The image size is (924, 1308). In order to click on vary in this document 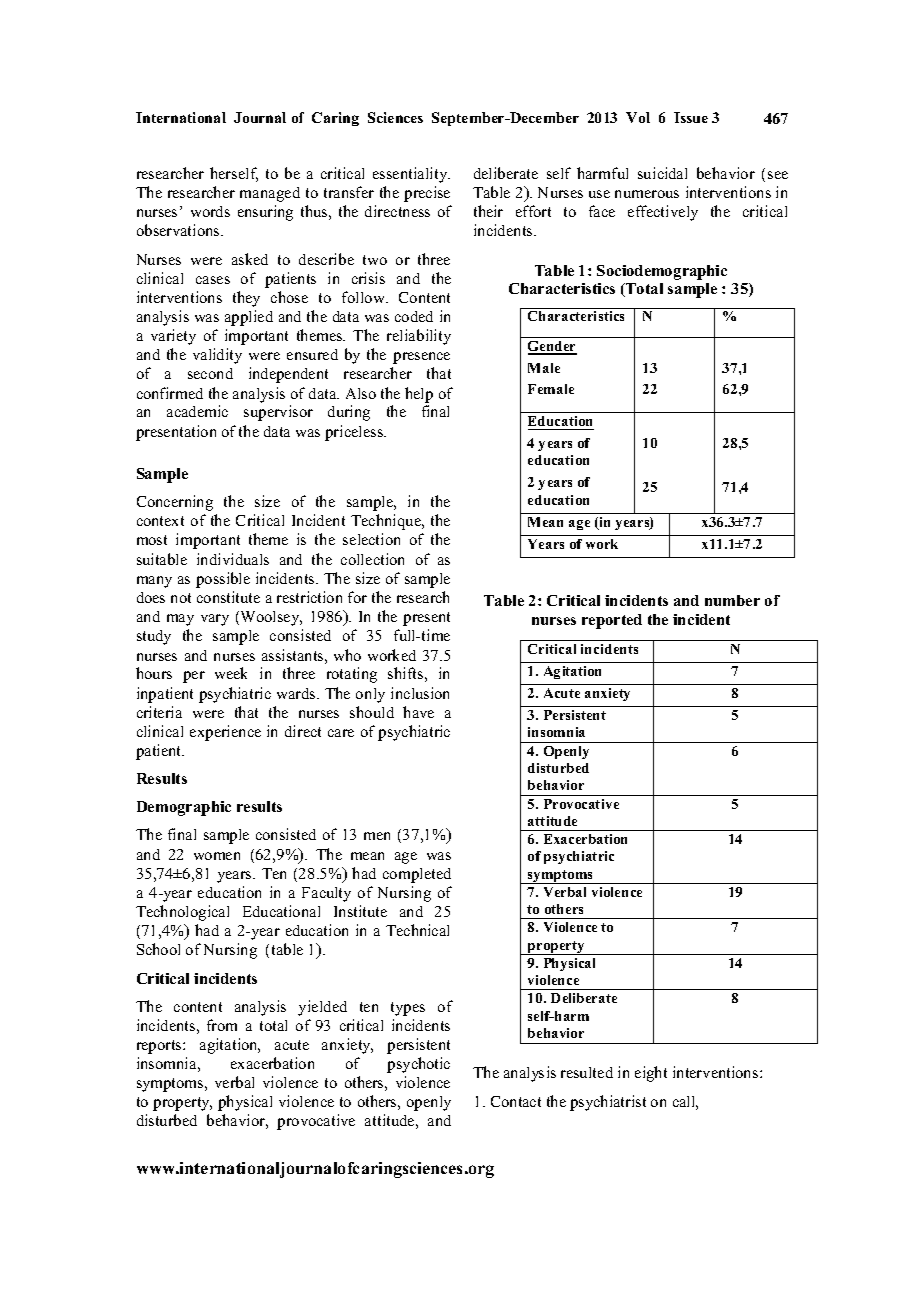, I will do `click(215, 620)`.
